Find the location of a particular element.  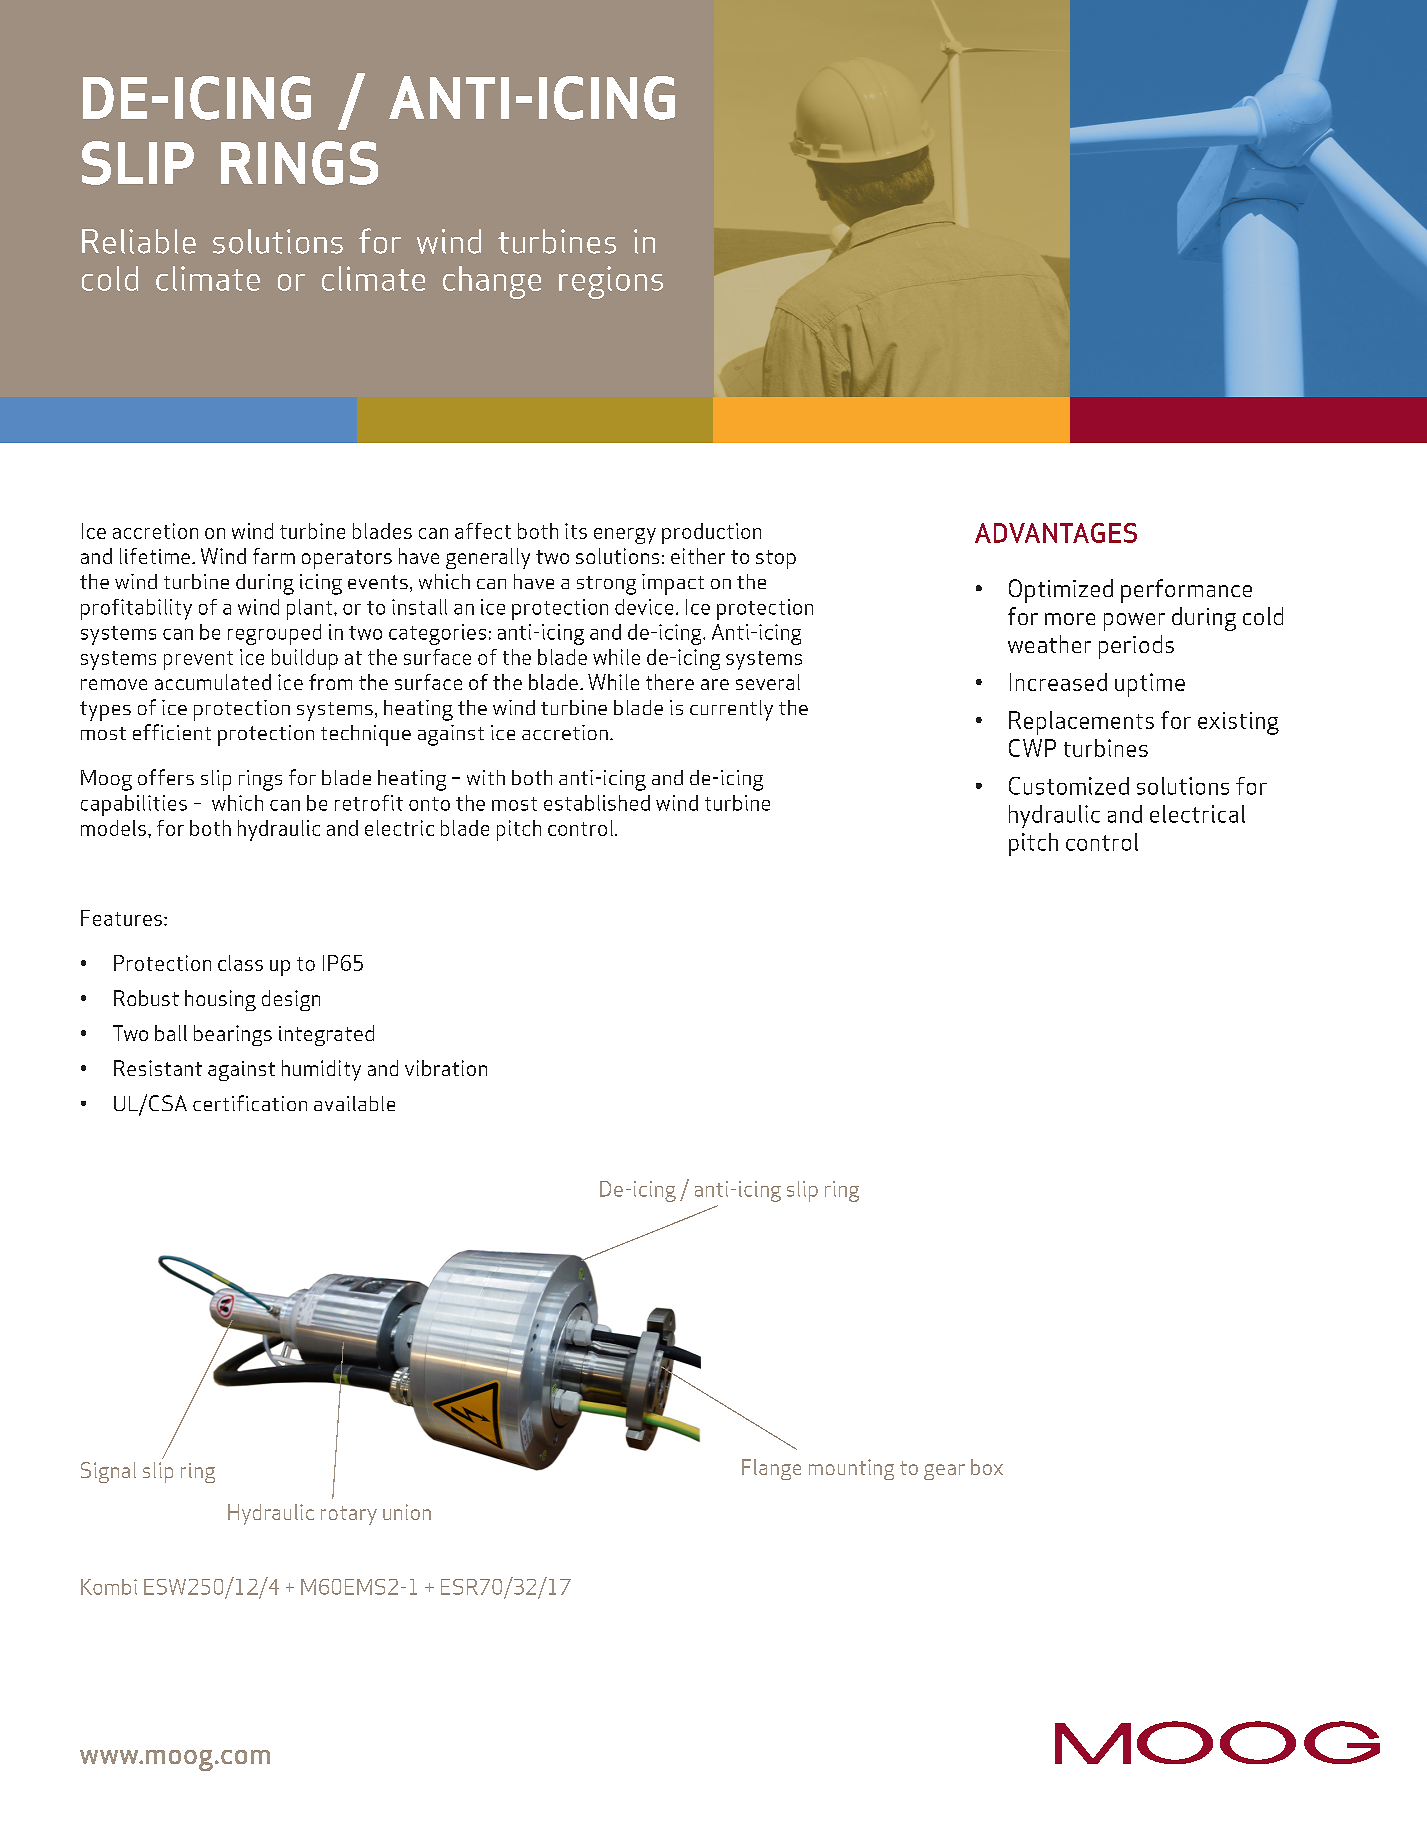

vibration is located at coordinates (446, 1068).
